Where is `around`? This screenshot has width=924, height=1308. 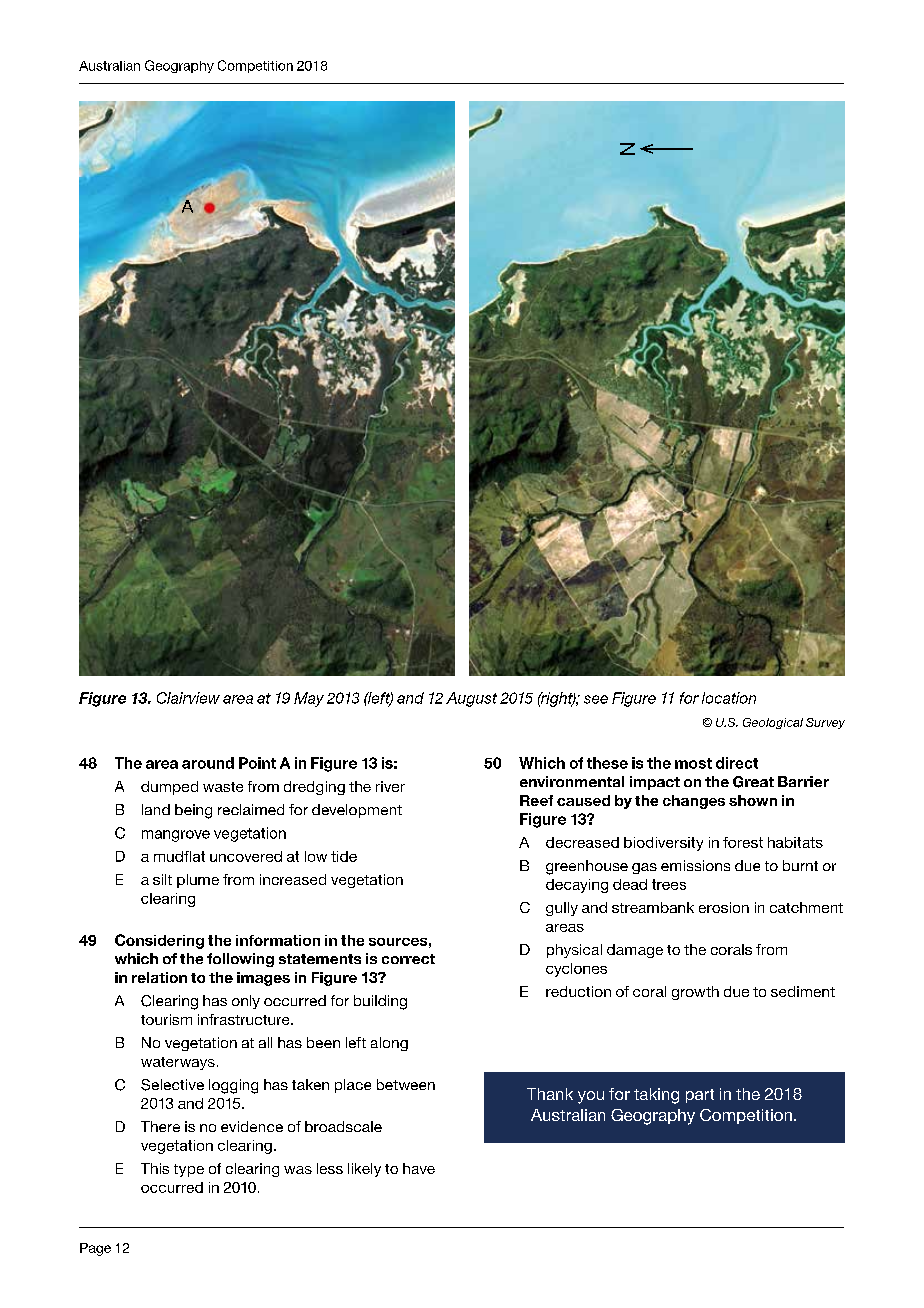 around is located at coordinates (208, 763).
